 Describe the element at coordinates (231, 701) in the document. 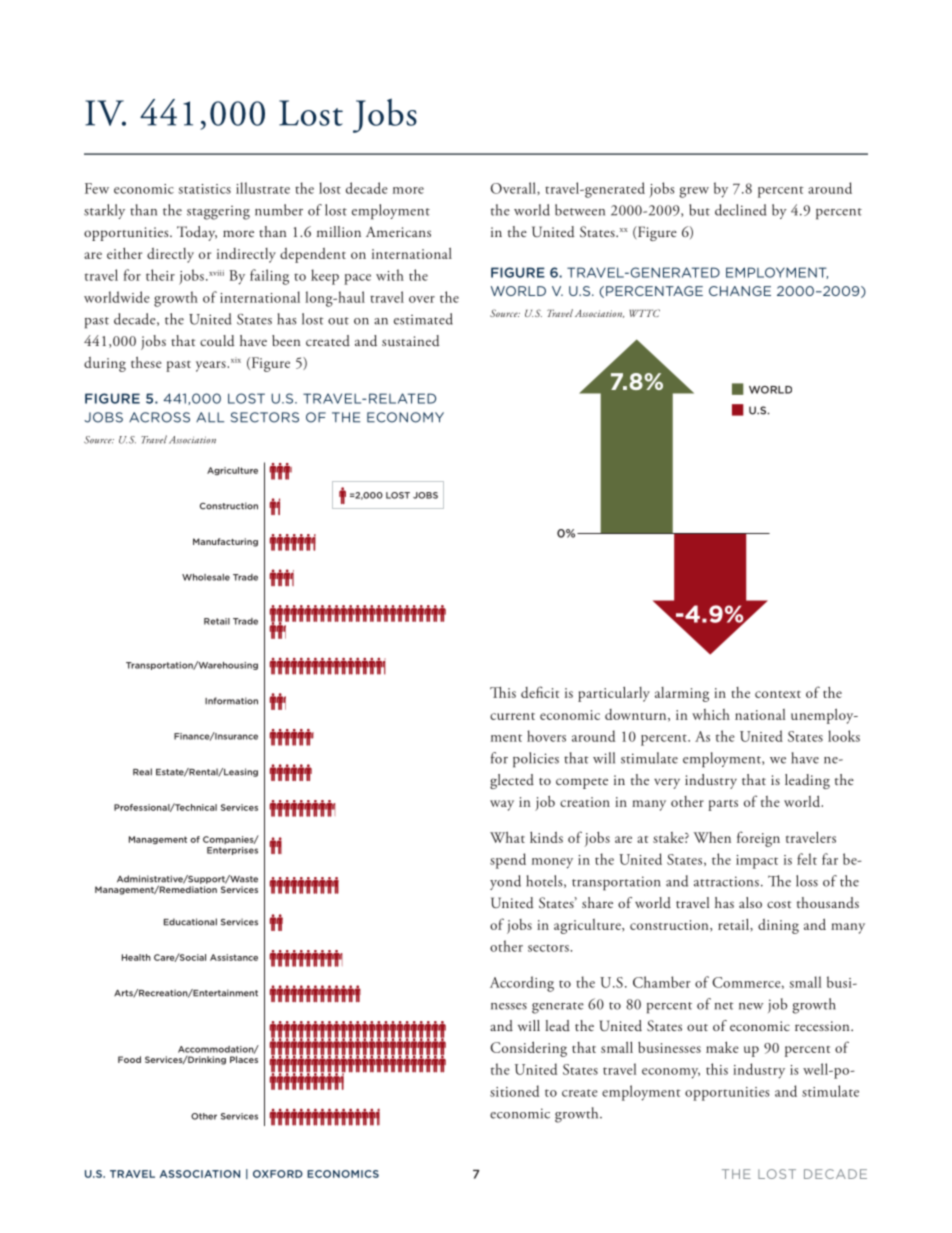

I see `Information` at that location.
